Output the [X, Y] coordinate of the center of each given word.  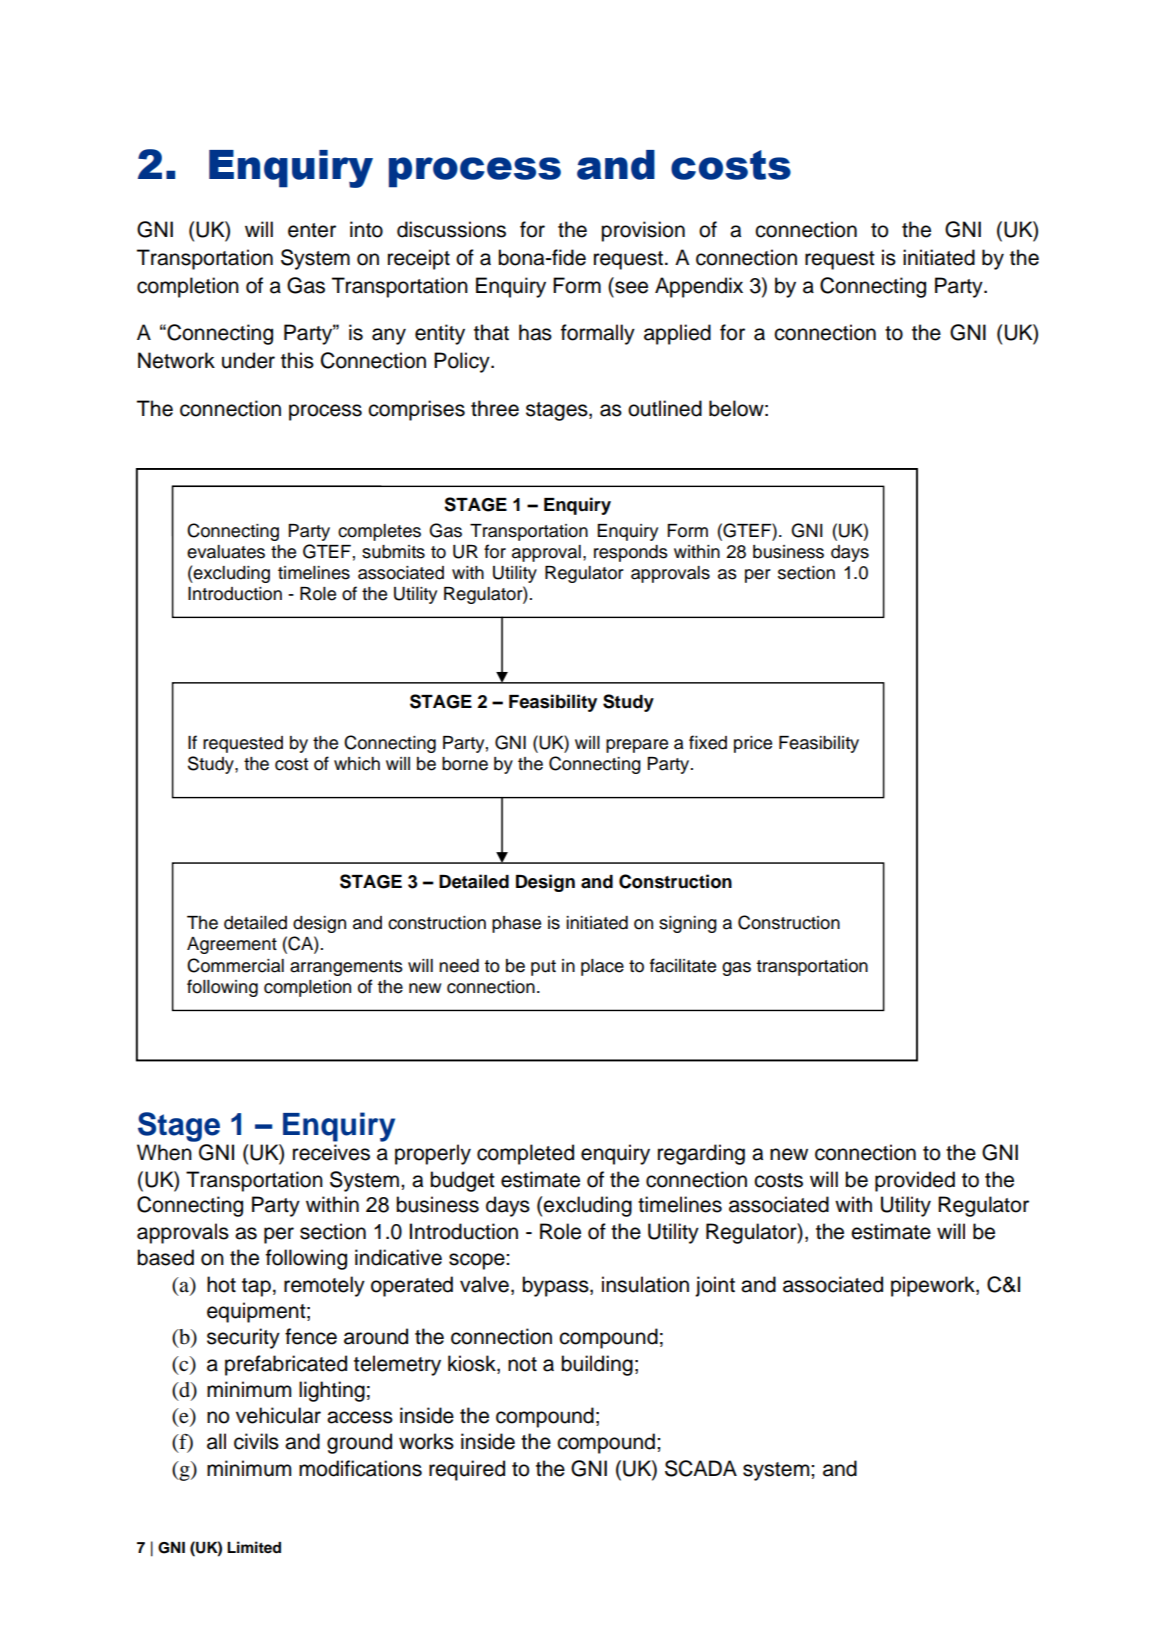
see [631, 287]
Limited [254, 1547]
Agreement [232, 945]
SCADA [701, 1468]
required [467, 1470]
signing [688, 924]
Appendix [699, 287]
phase [516, 924]
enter [312, 230]
